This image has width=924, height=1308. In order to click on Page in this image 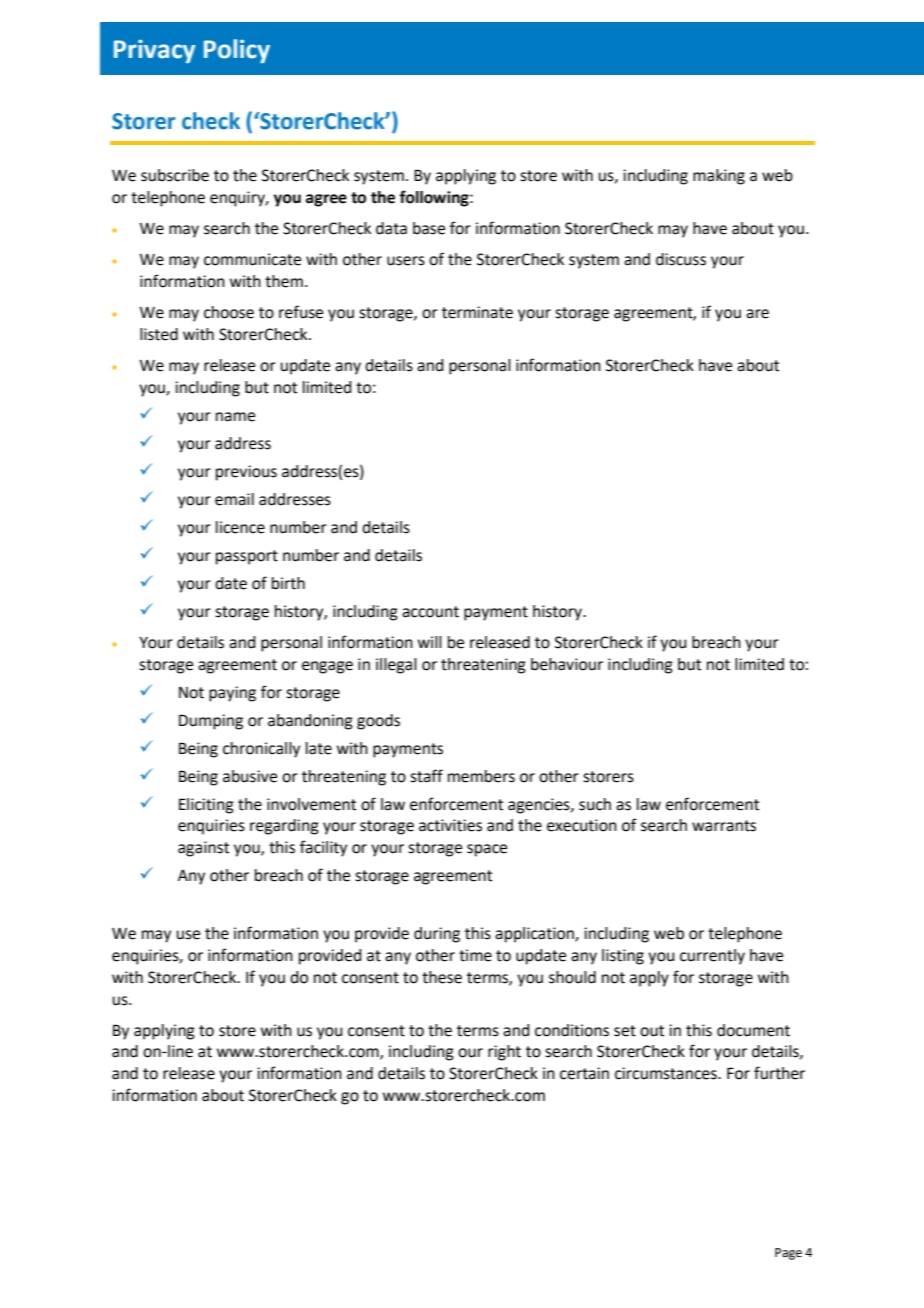, I will do `click(788, 1254)`.
